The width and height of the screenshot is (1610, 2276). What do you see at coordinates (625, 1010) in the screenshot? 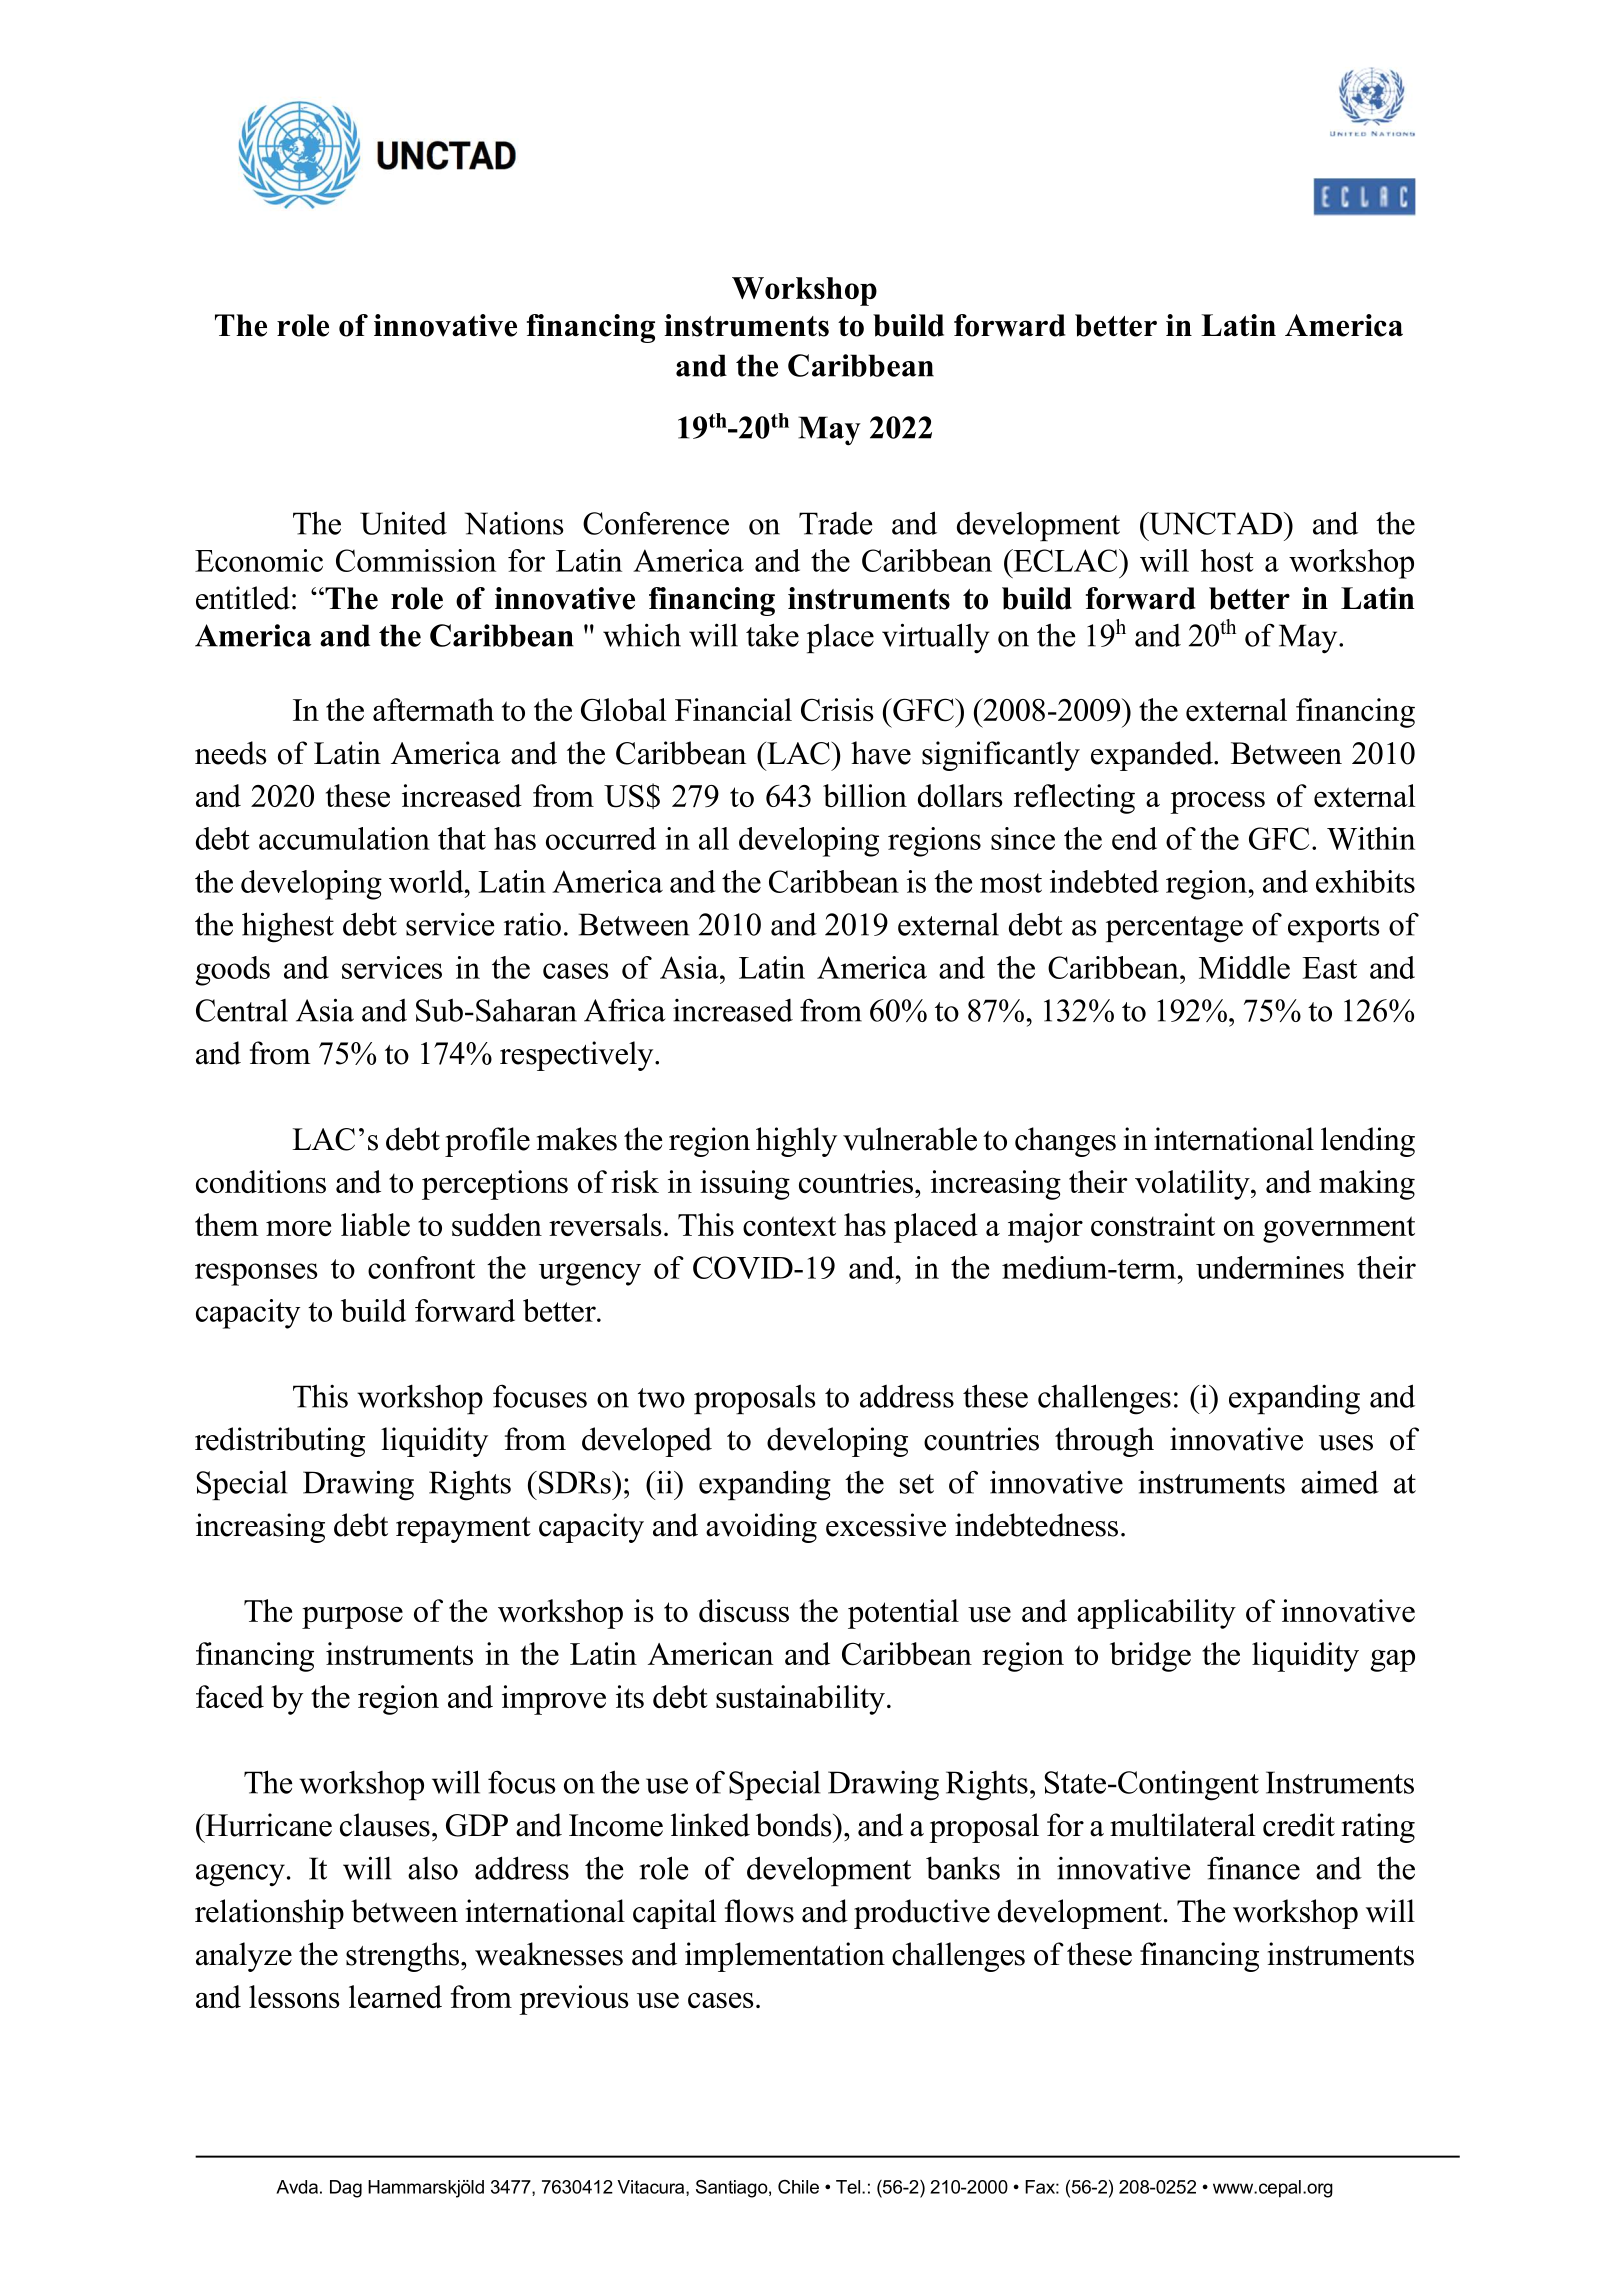
I see `Africa` at bounding box center [625, 1010].
